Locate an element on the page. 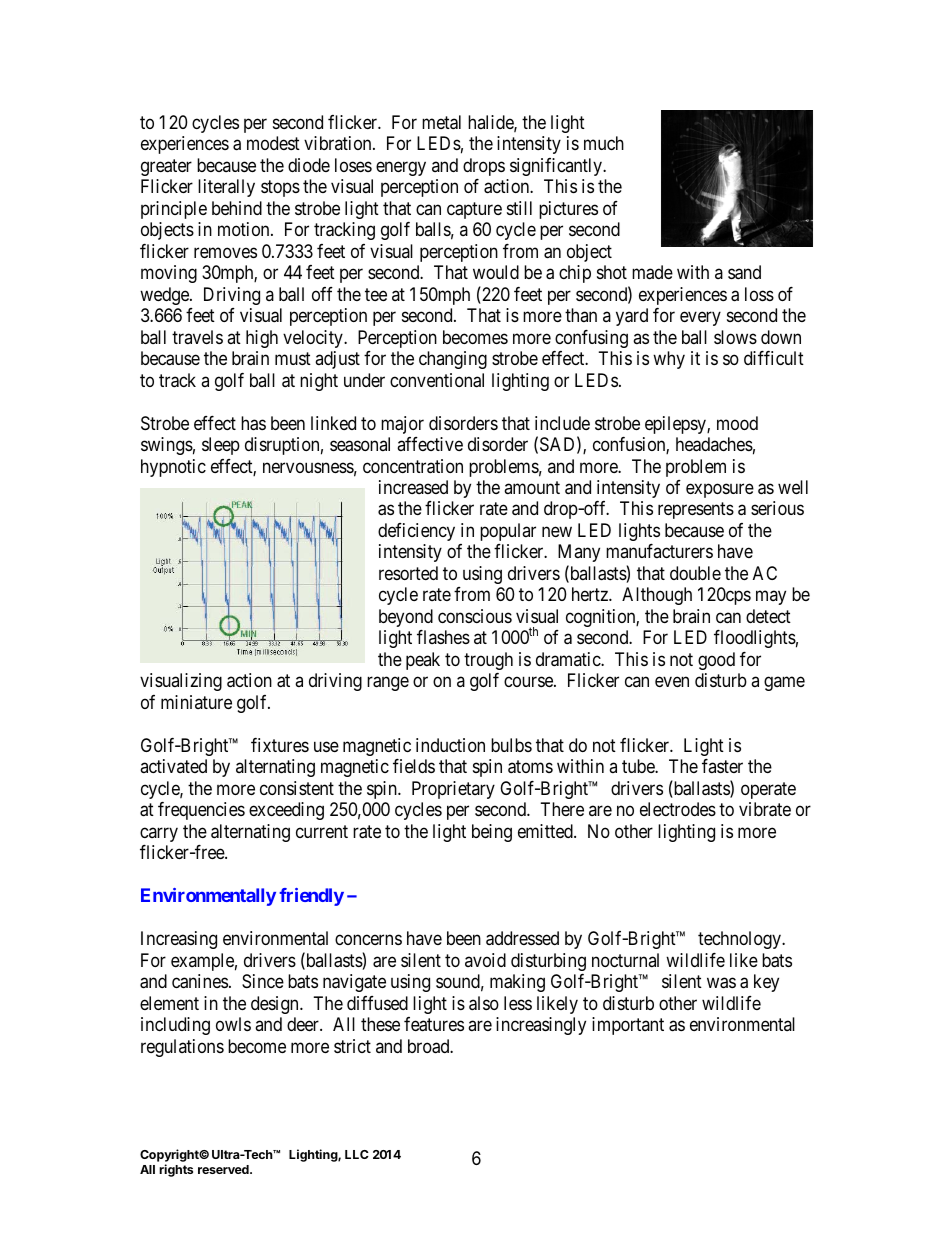 This page has width=952, height=1233. LLC is located at coordinates (357, 1154).
